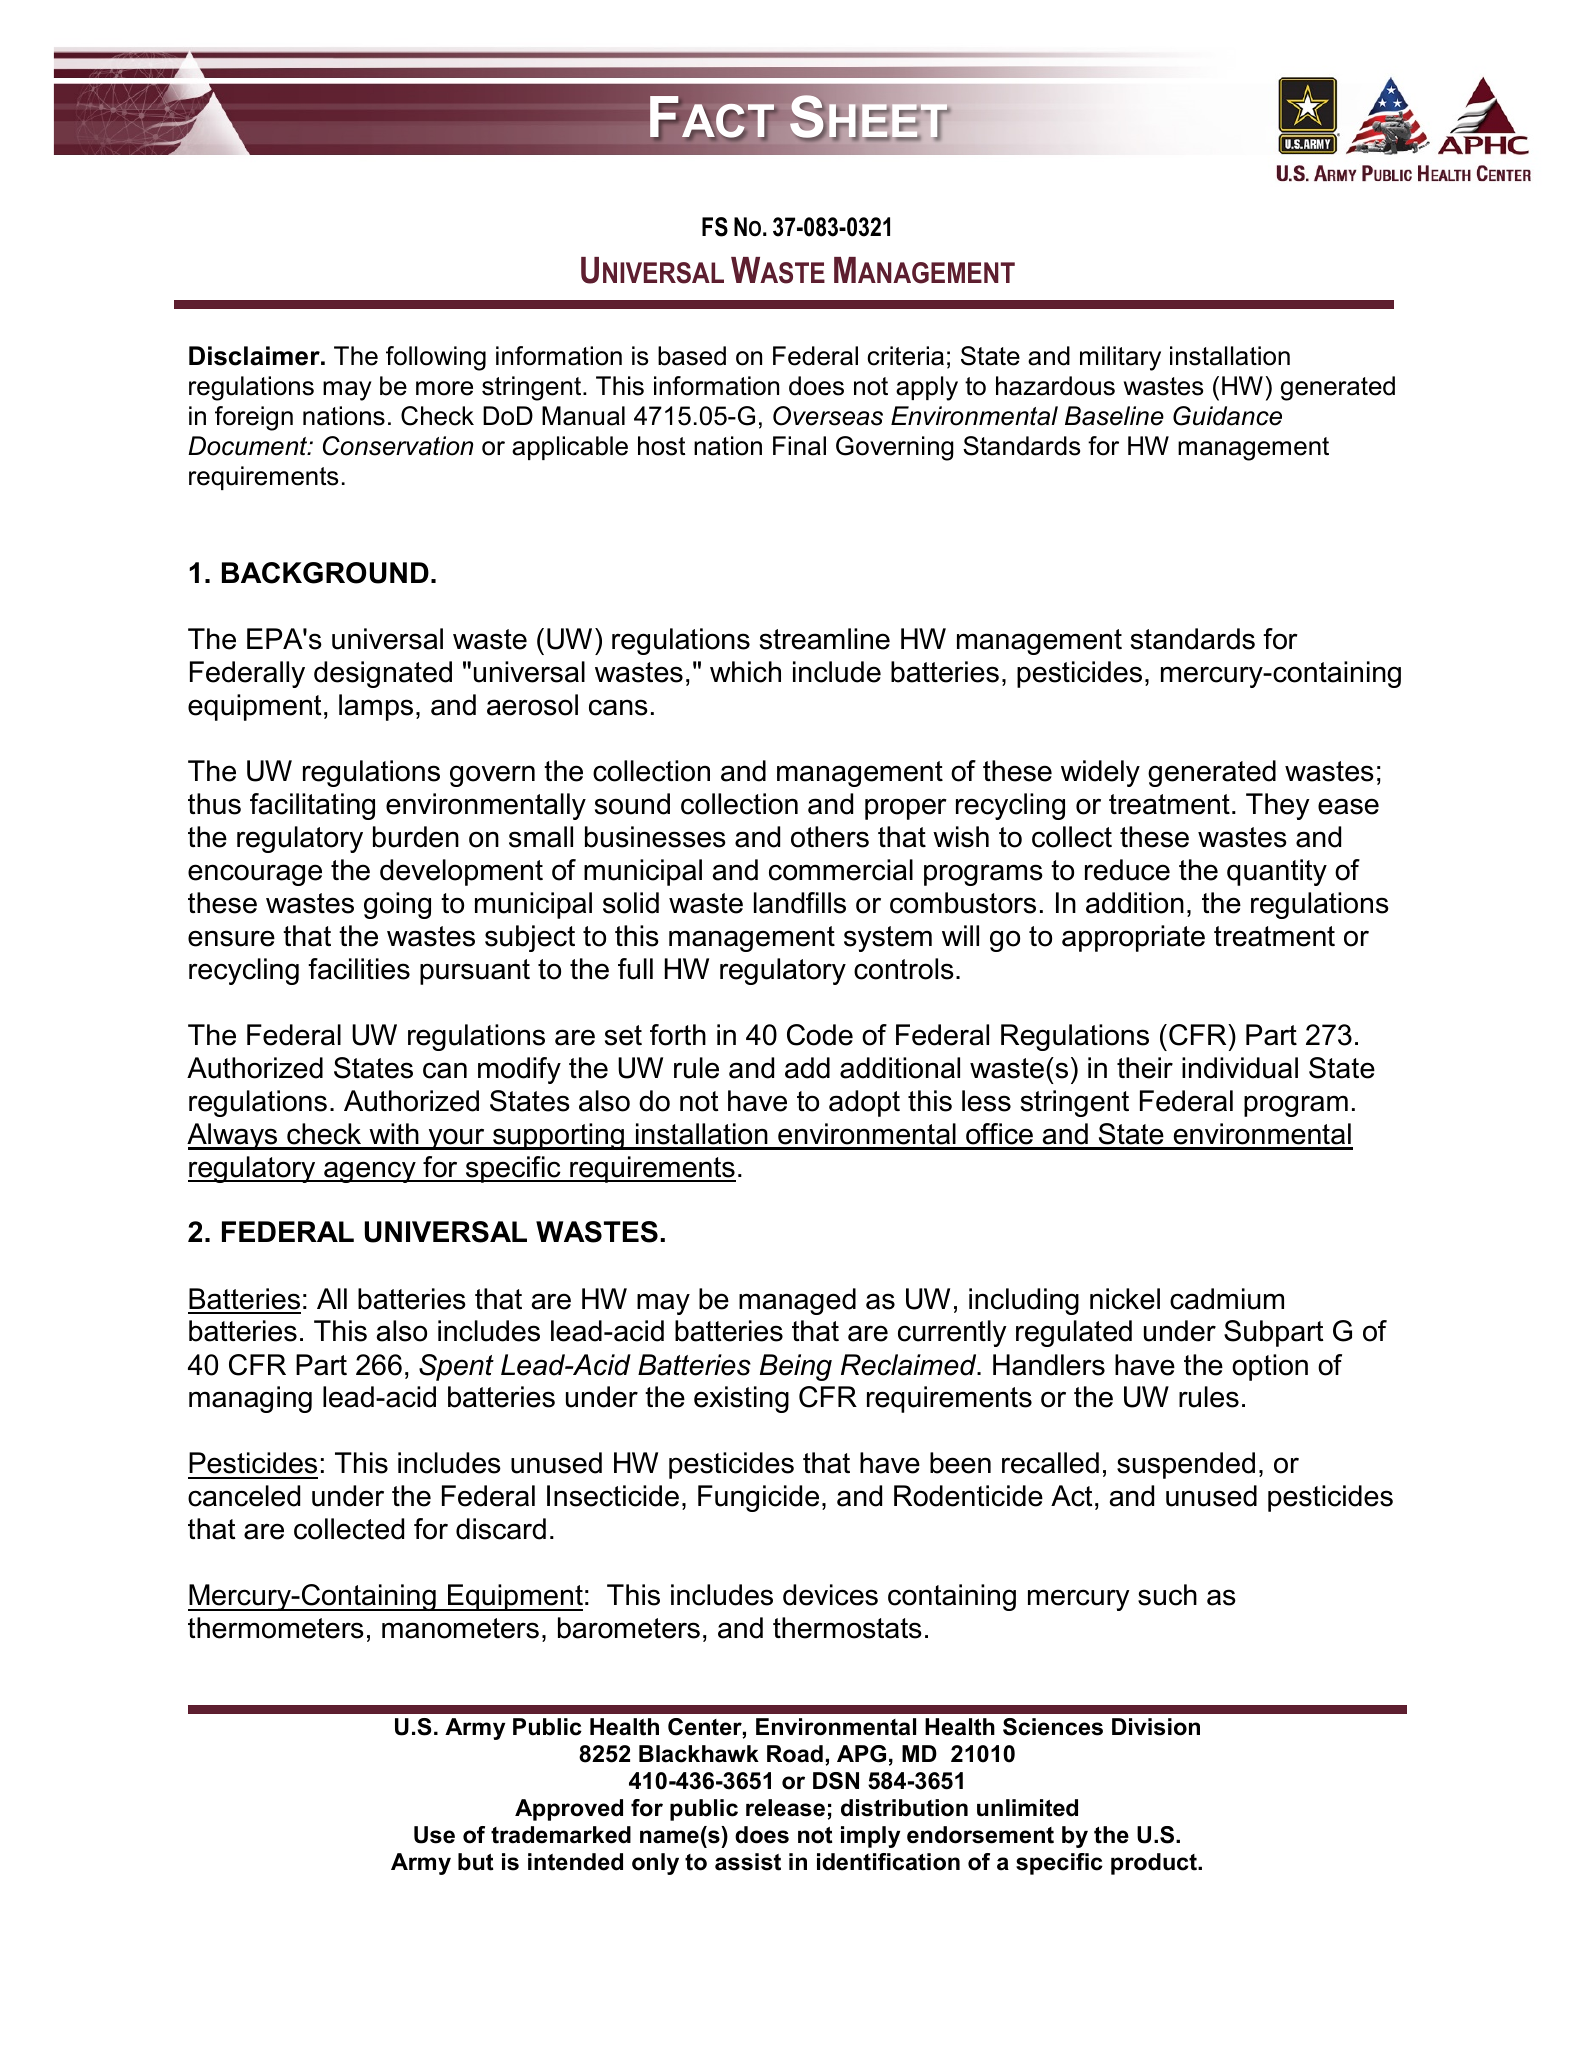  I want to click on Final, so click(799, 446).
